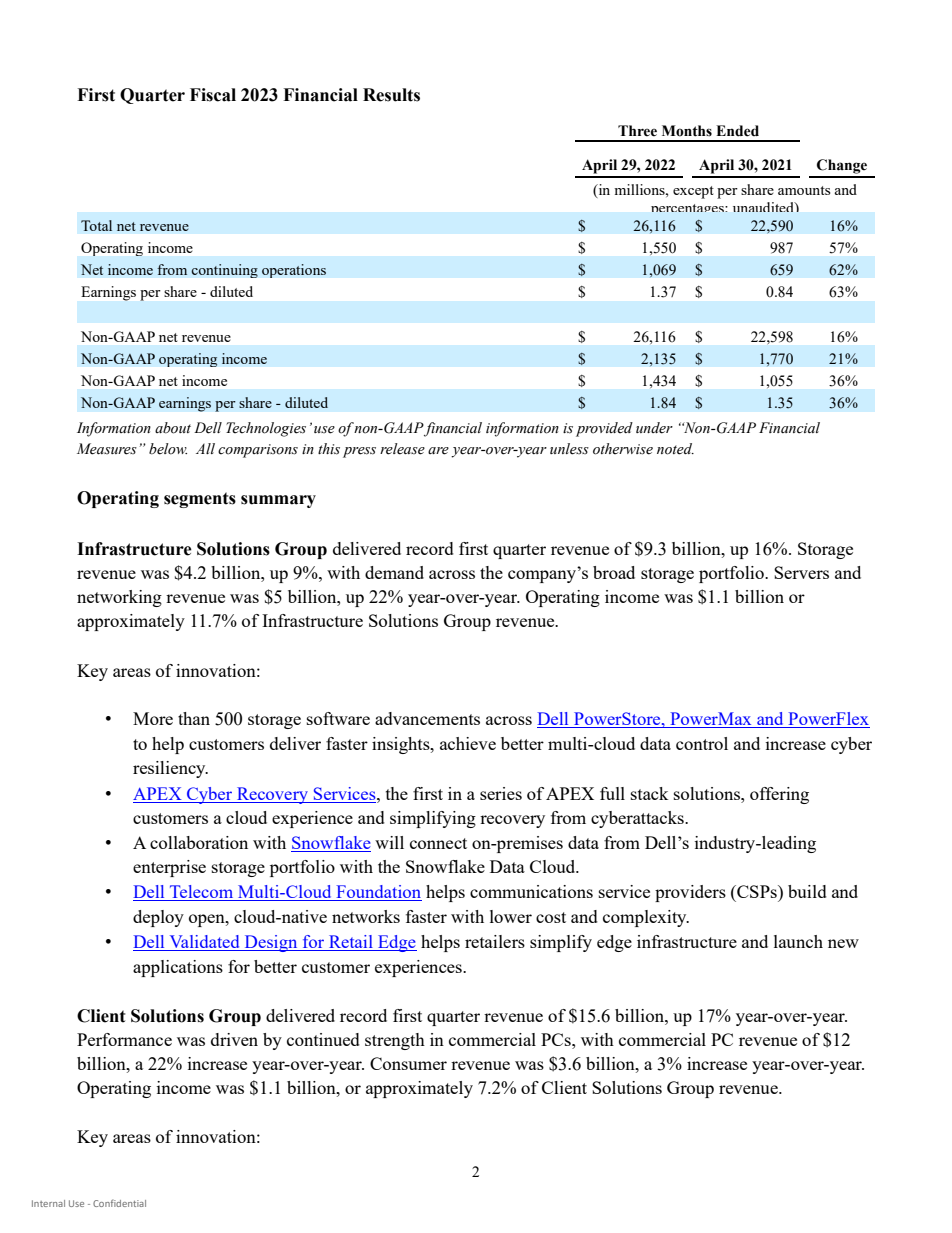  I want to click on Servers, so click(801, 572).
